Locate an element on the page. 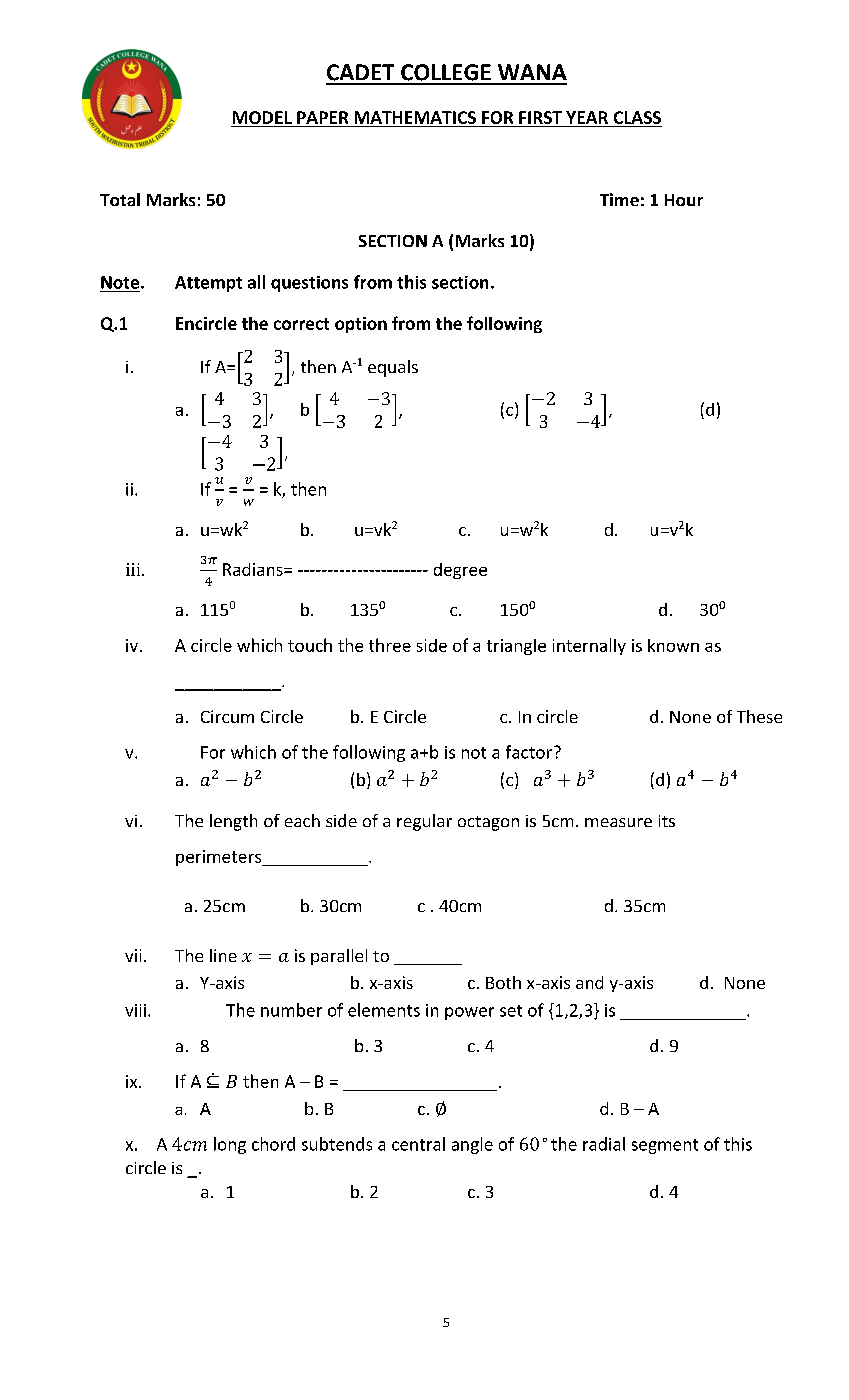 The image size is (849, 1400). MODEL is located at coordinates (262, 117).
